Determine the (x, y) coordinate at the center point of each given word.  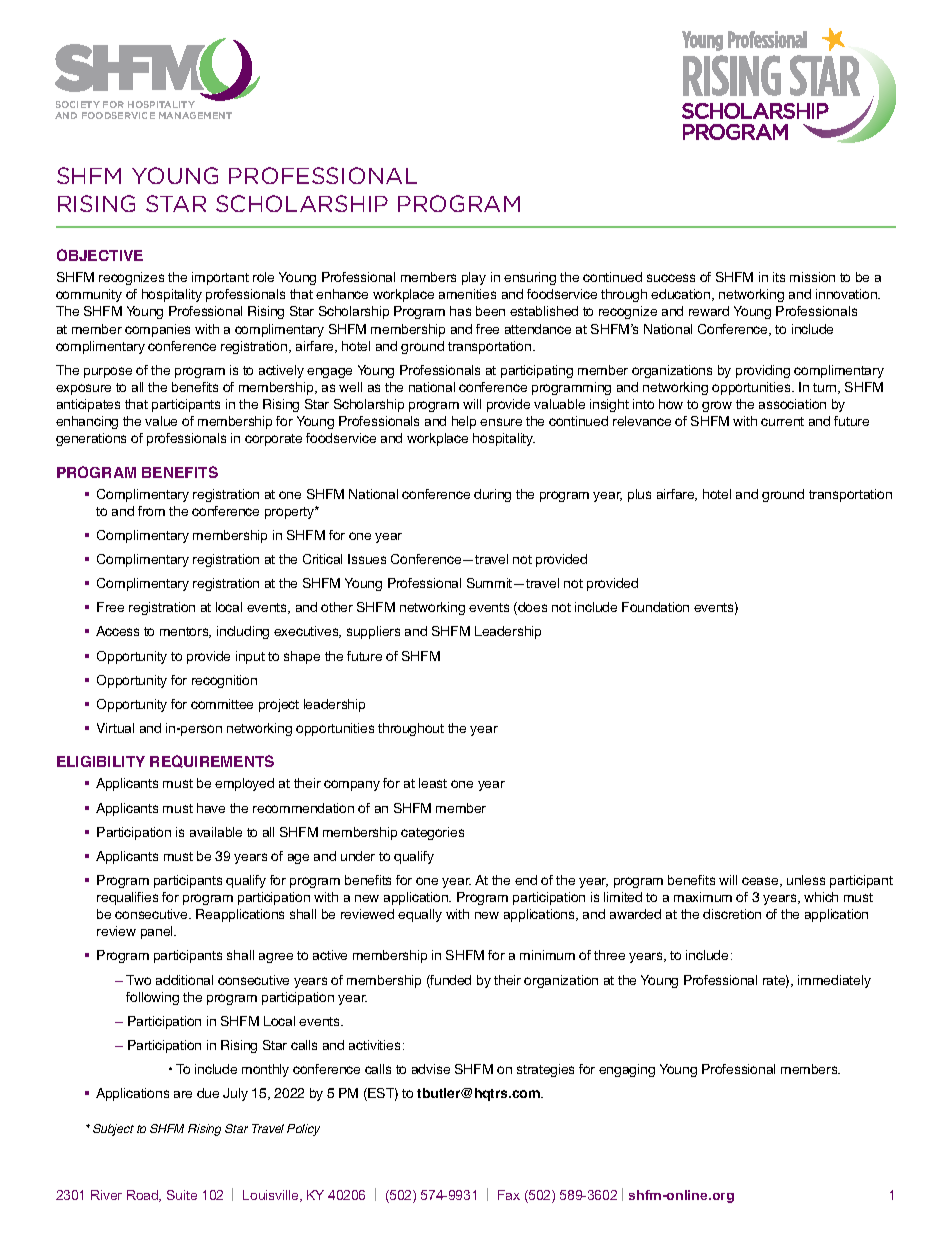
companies (157, 330)
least (433, 783)
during (492, 495)
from (151, 511)
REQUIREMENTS (212, 761)
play (474, 278)
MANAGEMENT (195, 115)
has (460, 311)
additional (184, 980)
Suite (182, 1195)
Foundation (655, 607)
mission (812, 277)
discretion (732, 914)
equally (420, 915)
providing (763, 371)
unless (806, 880)
